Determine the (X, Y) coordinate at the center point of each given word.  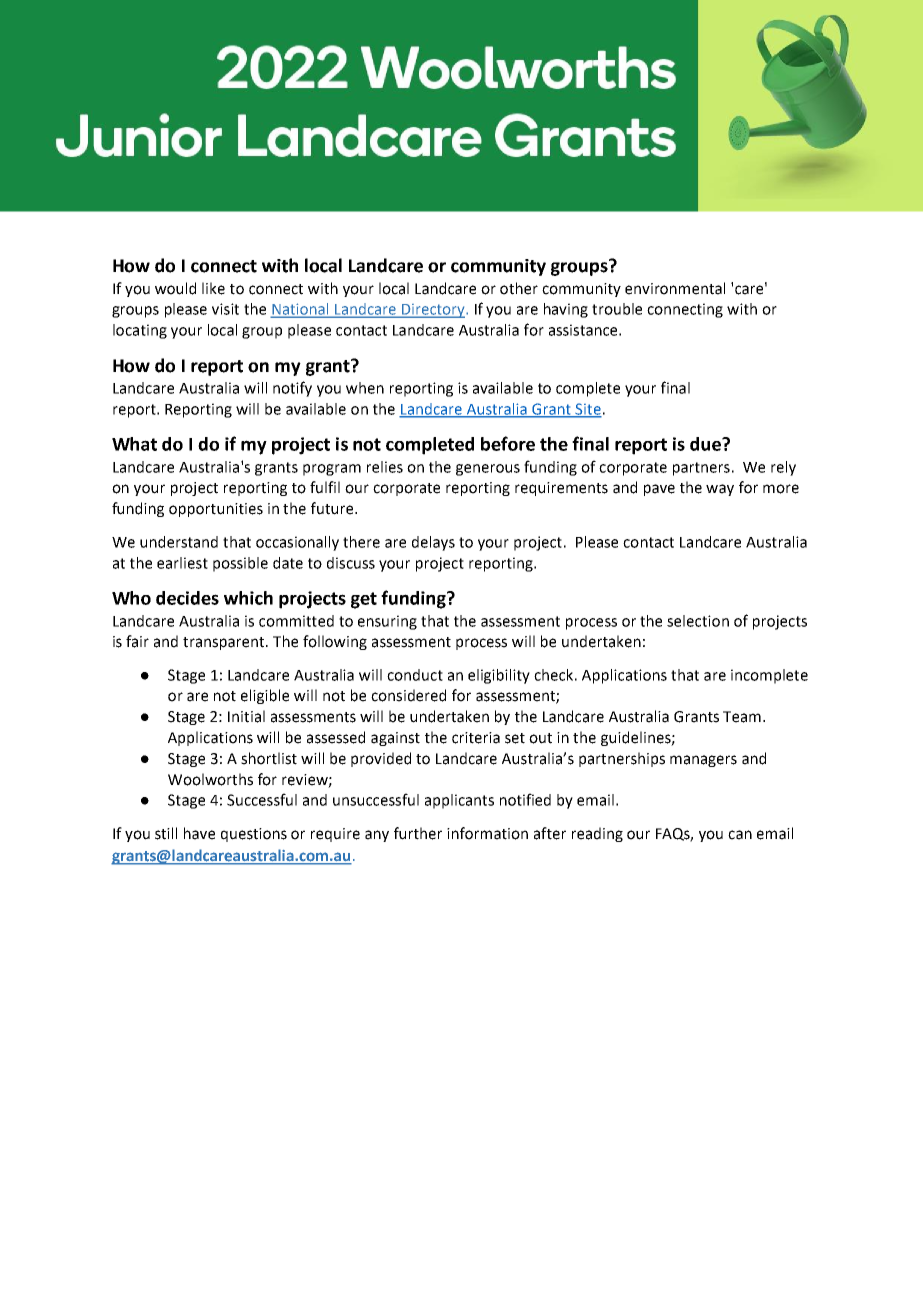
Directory (433, 311)
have (199, 833)
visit (225, 309)
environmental (675, 288)
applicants (459, 801)
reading (597, 834)
